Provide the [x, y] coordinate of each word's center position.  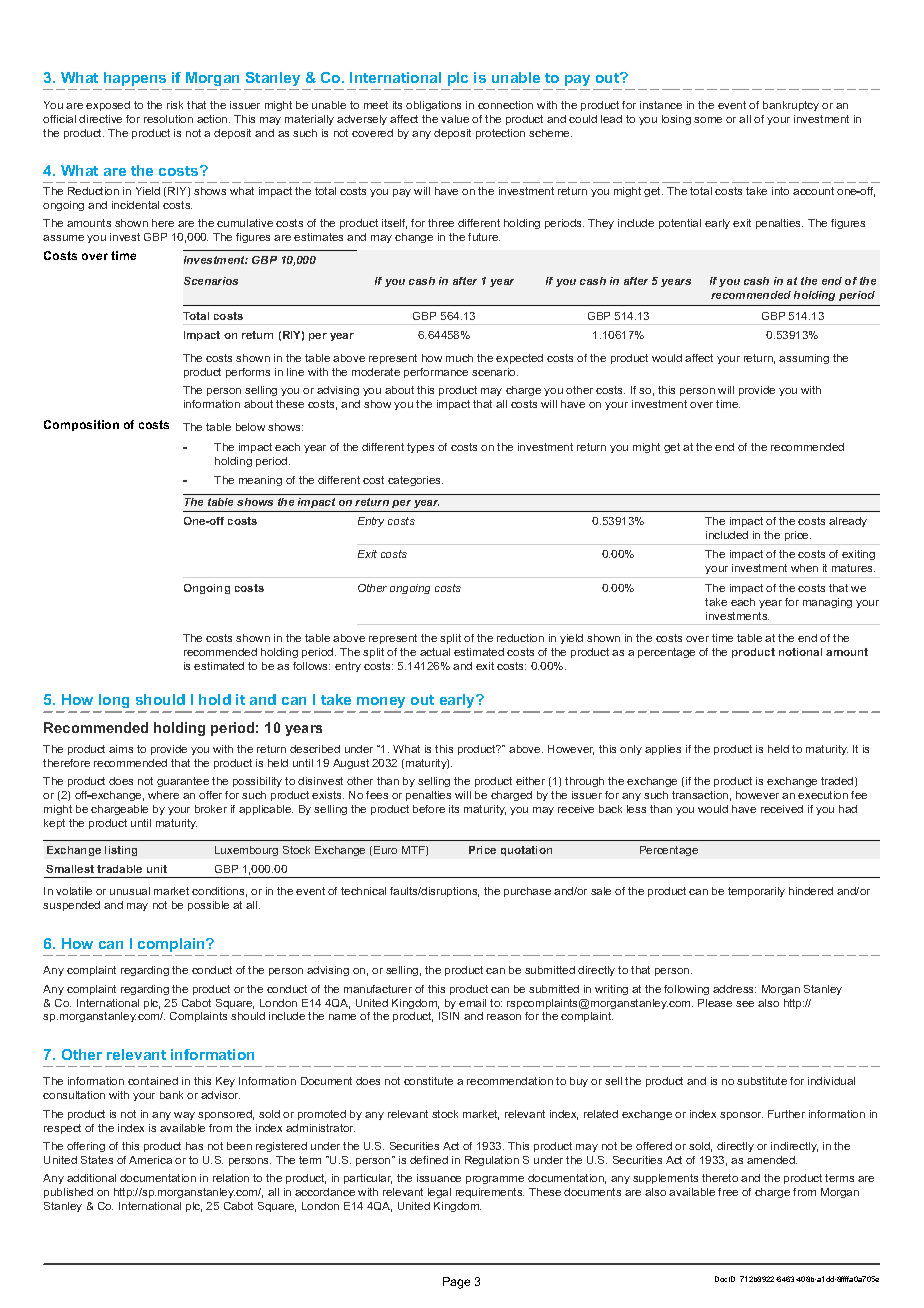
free [728, 1192]
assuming [804, 359]
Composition [81, 425]
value [455, 119]
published [68, 1193]
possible [208, 906]
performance [436, 373]
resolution [168, 119]
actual [435, 652]
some [708, 120]
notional [800, 652]
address [734, 989]
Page [456, 1283]
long [114, 703]
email [472, 1003]
